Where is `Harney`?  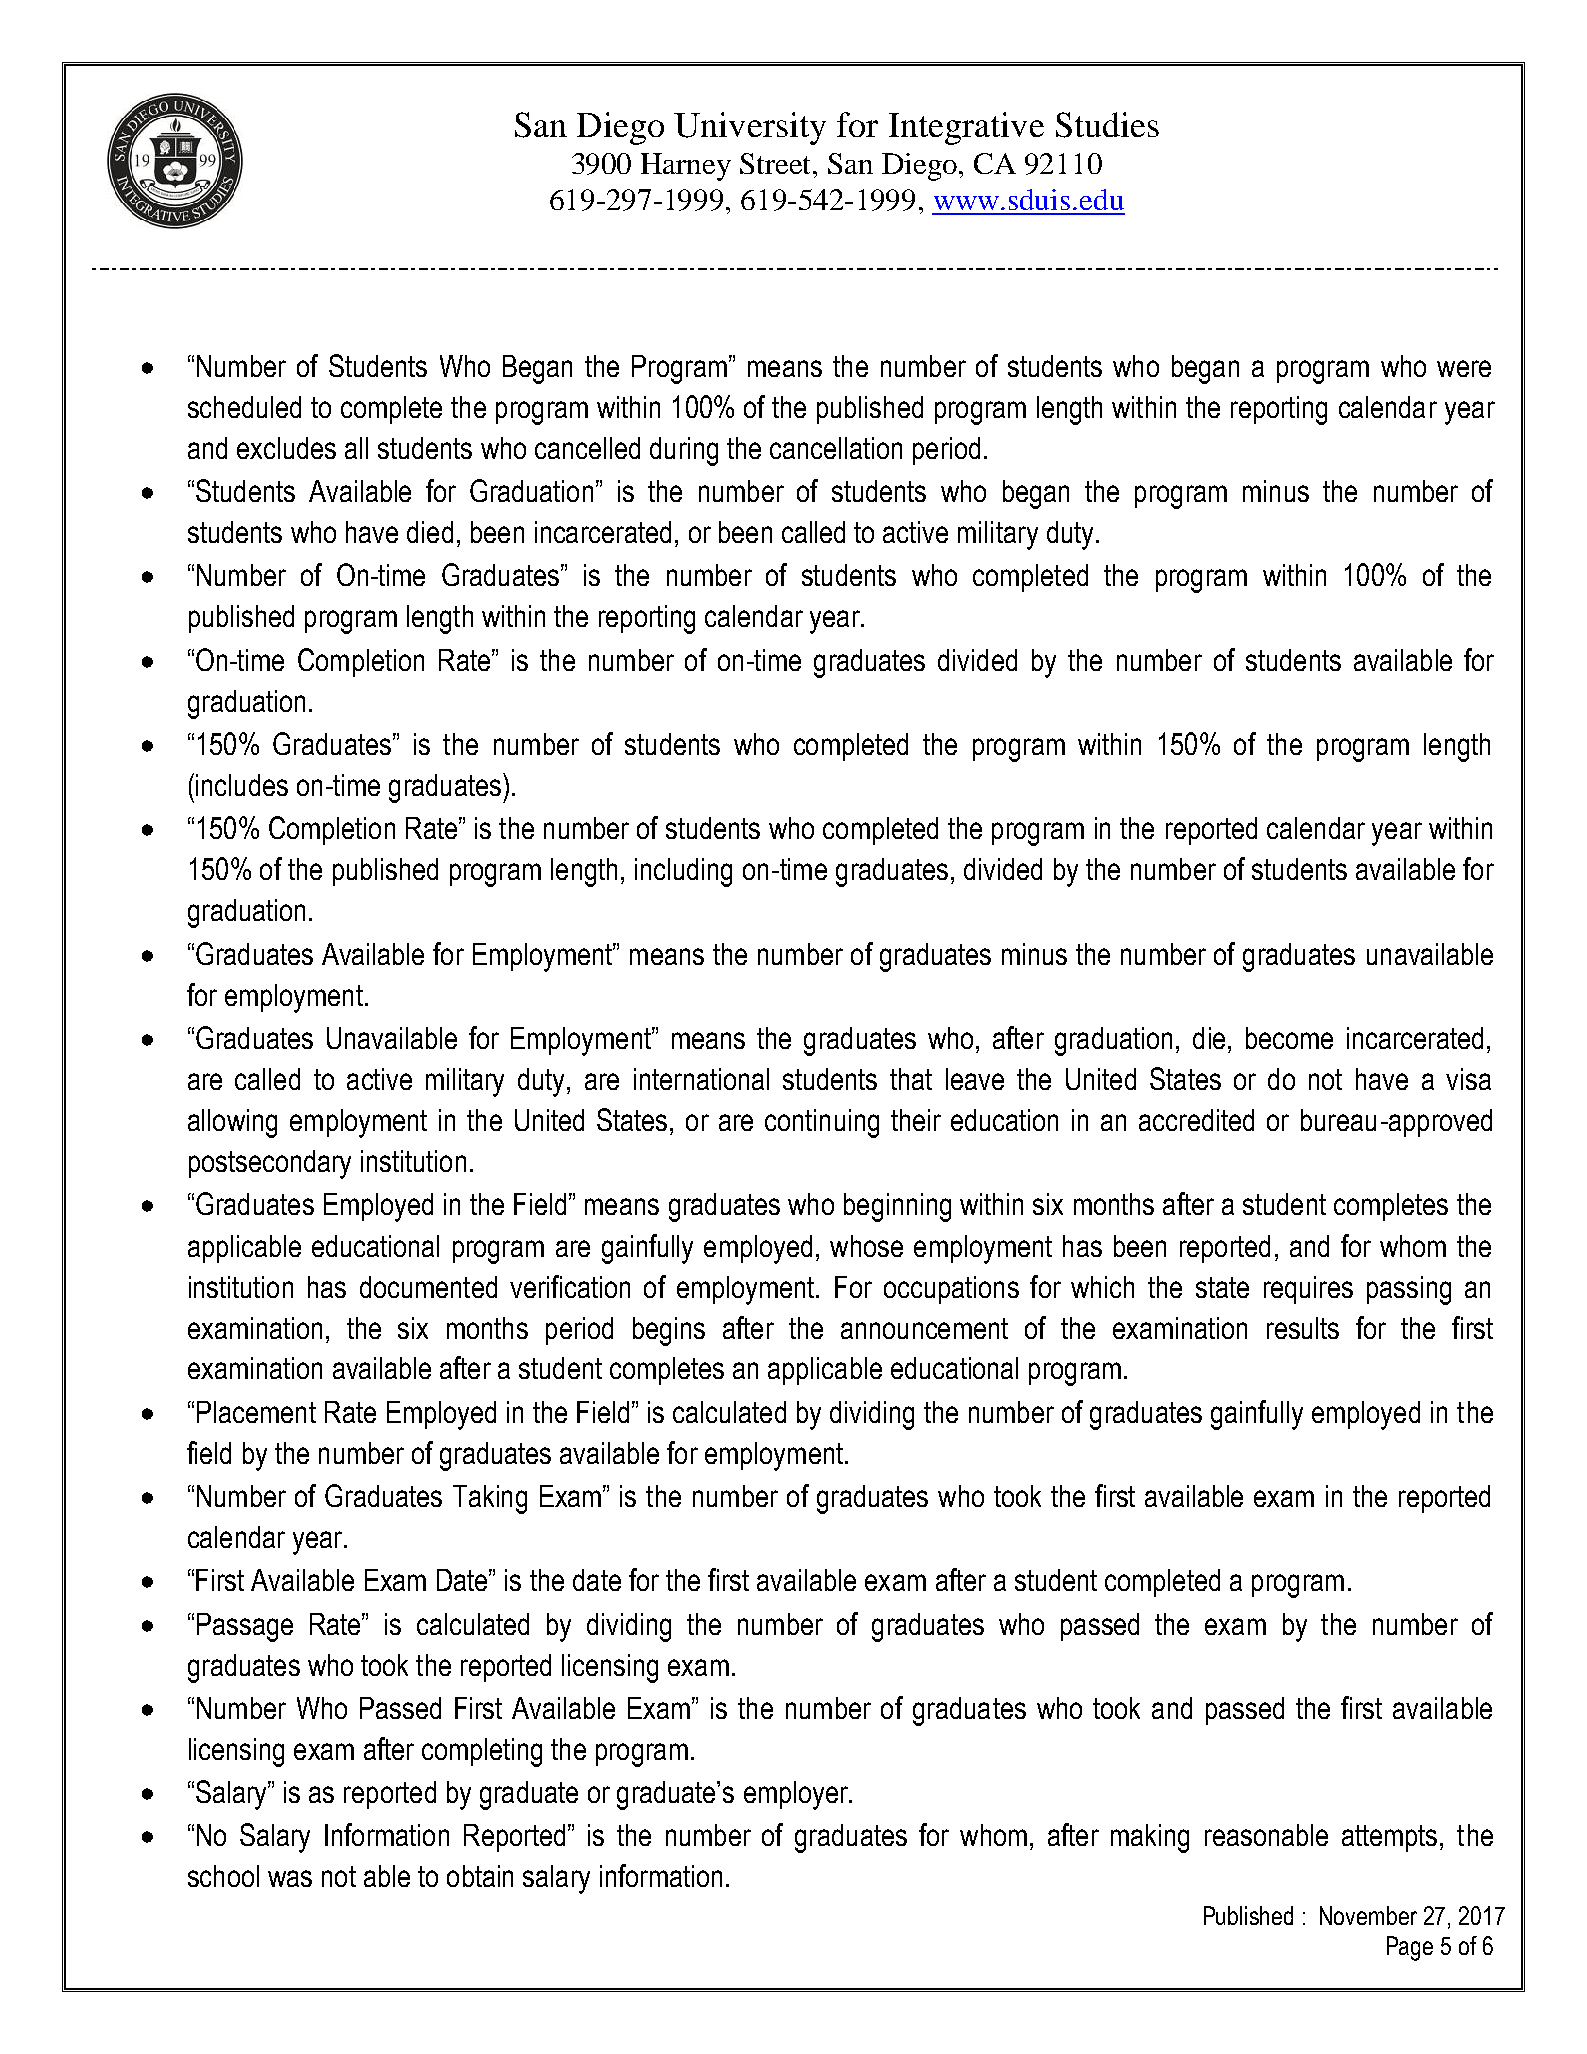 Harney is located at coordinates (686, 167).
